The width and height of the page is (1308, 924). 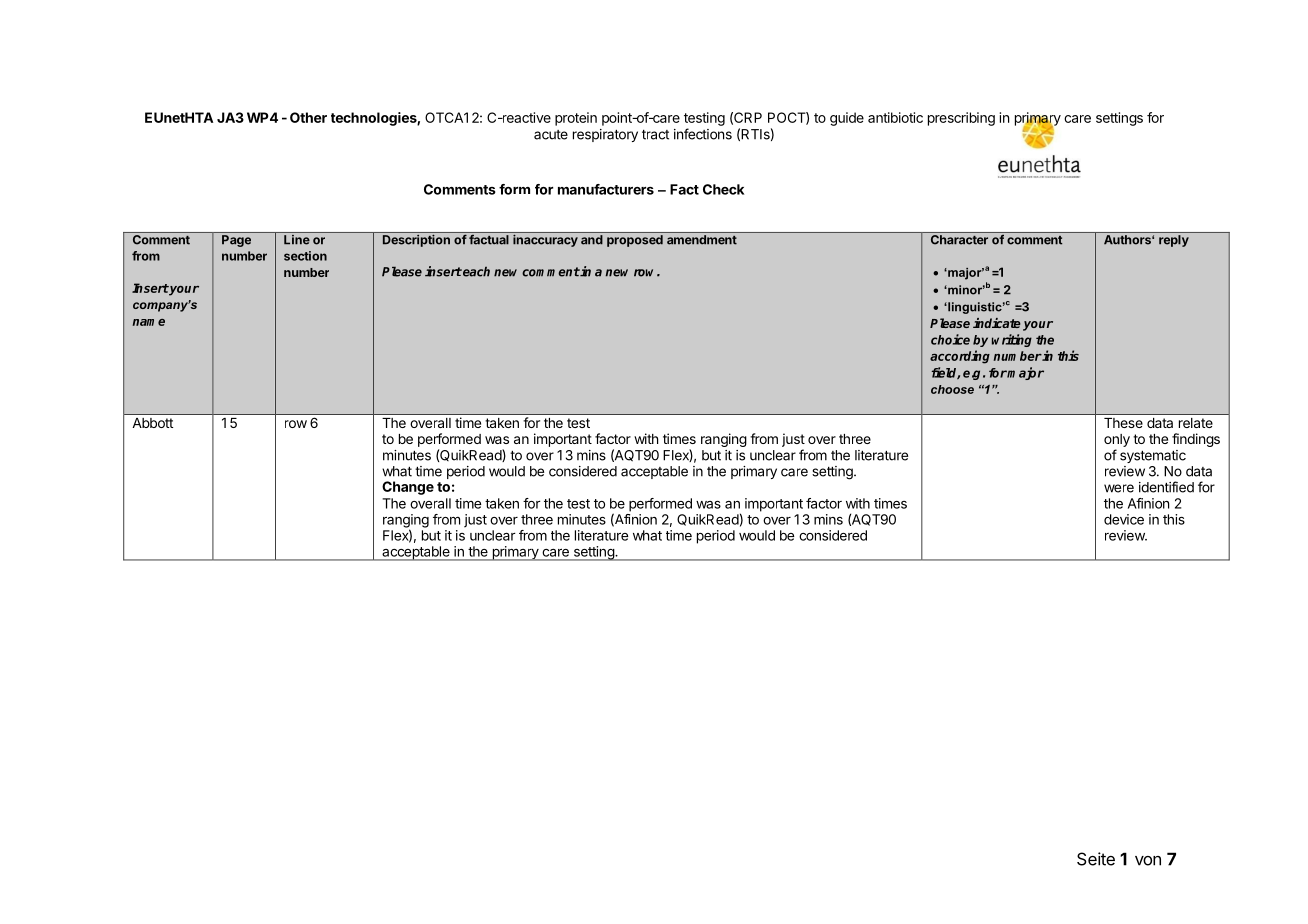 I want to click on tract, so click(x=655, y=135).
